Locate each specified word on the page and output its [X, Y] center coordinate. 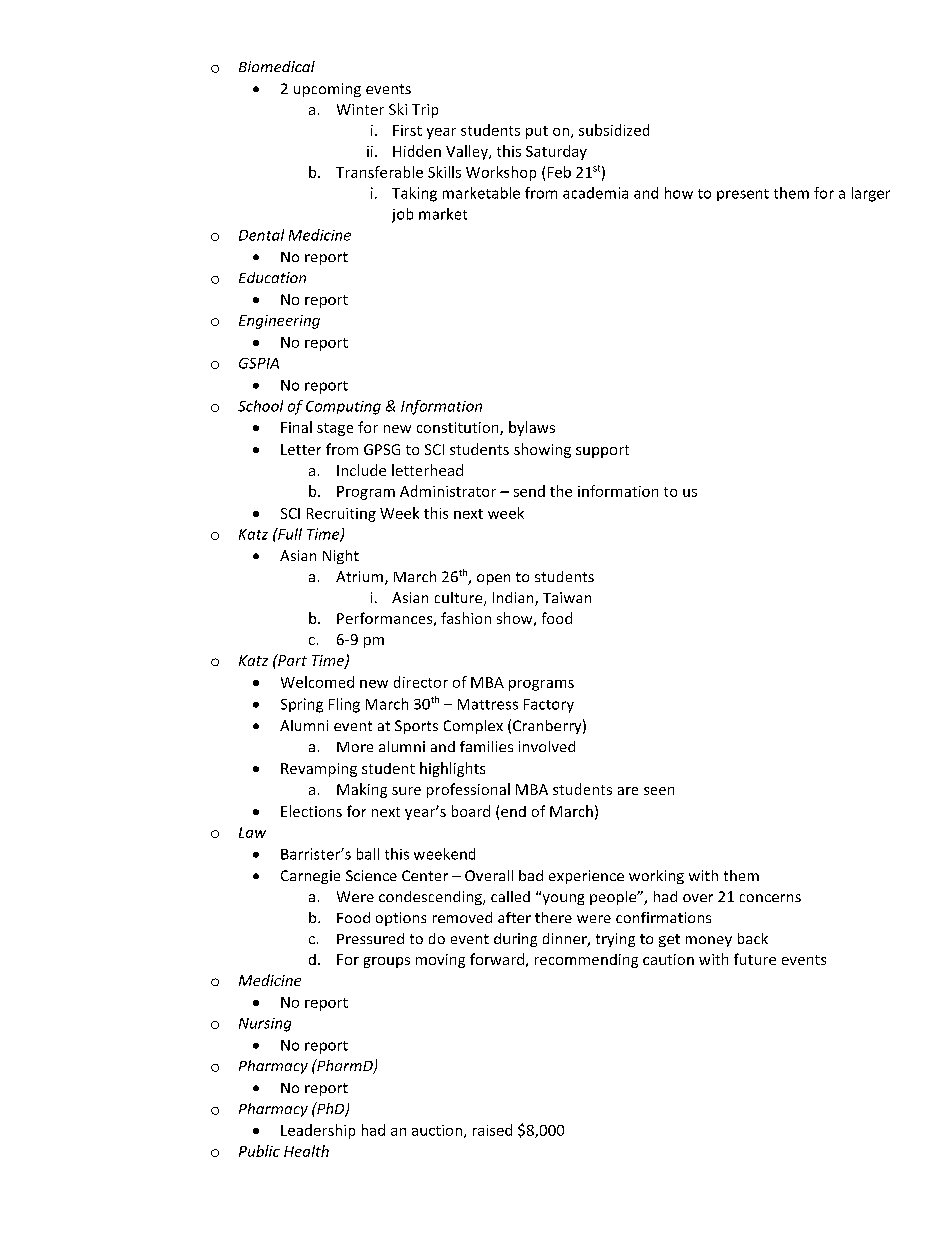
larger [871, 194]
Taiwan [567, 597]
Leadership [318, 1131]
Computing [343, 408]
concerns [770, 898]
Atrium [361, 578]
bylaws [532, 428]
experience [586, 877]
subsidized [614, 130]
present [743, 195]
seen [659, 791]
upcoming [327, 90]
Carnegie [310, 877]
